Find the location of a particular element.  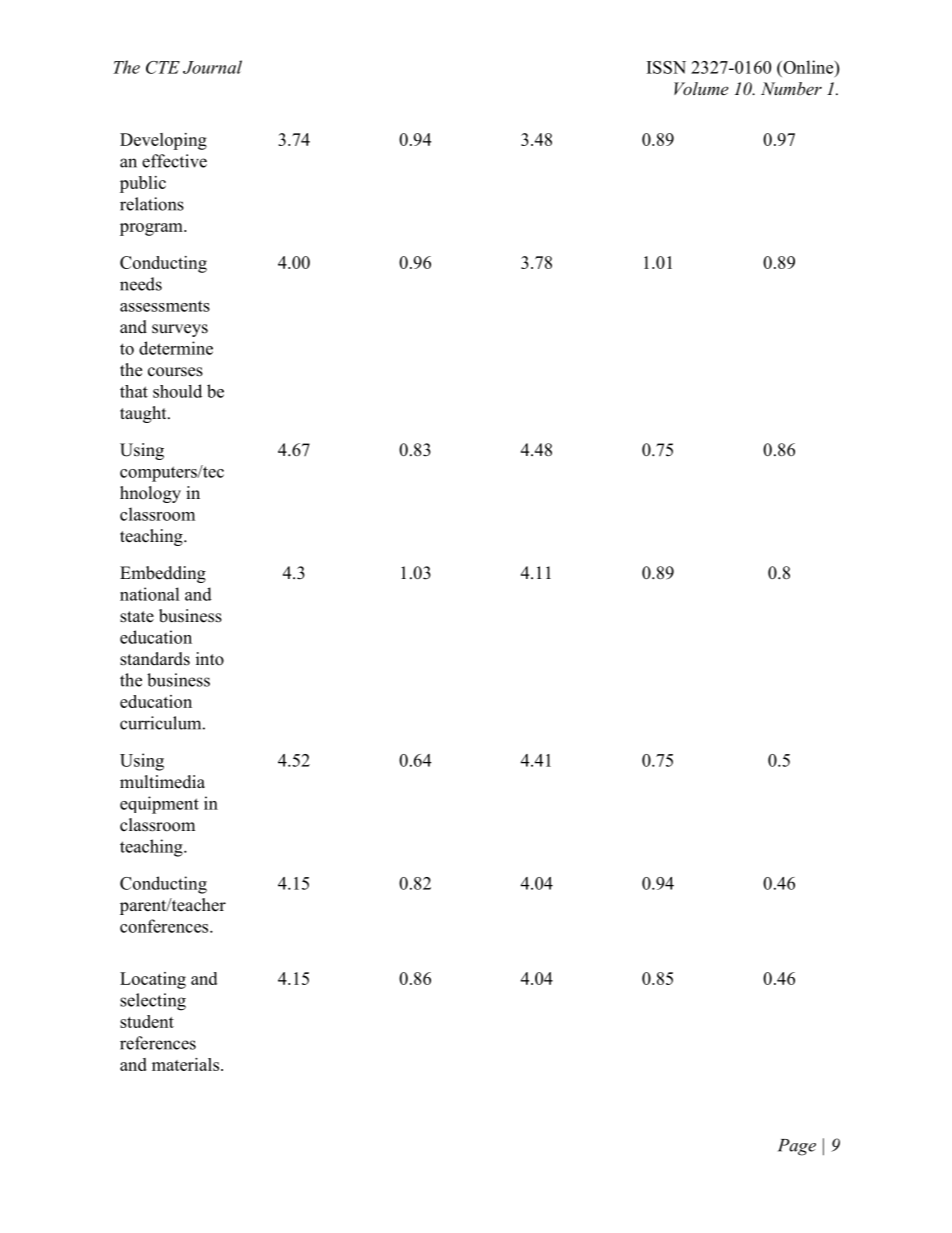

ISSN is located at coordinates (666, 67).
